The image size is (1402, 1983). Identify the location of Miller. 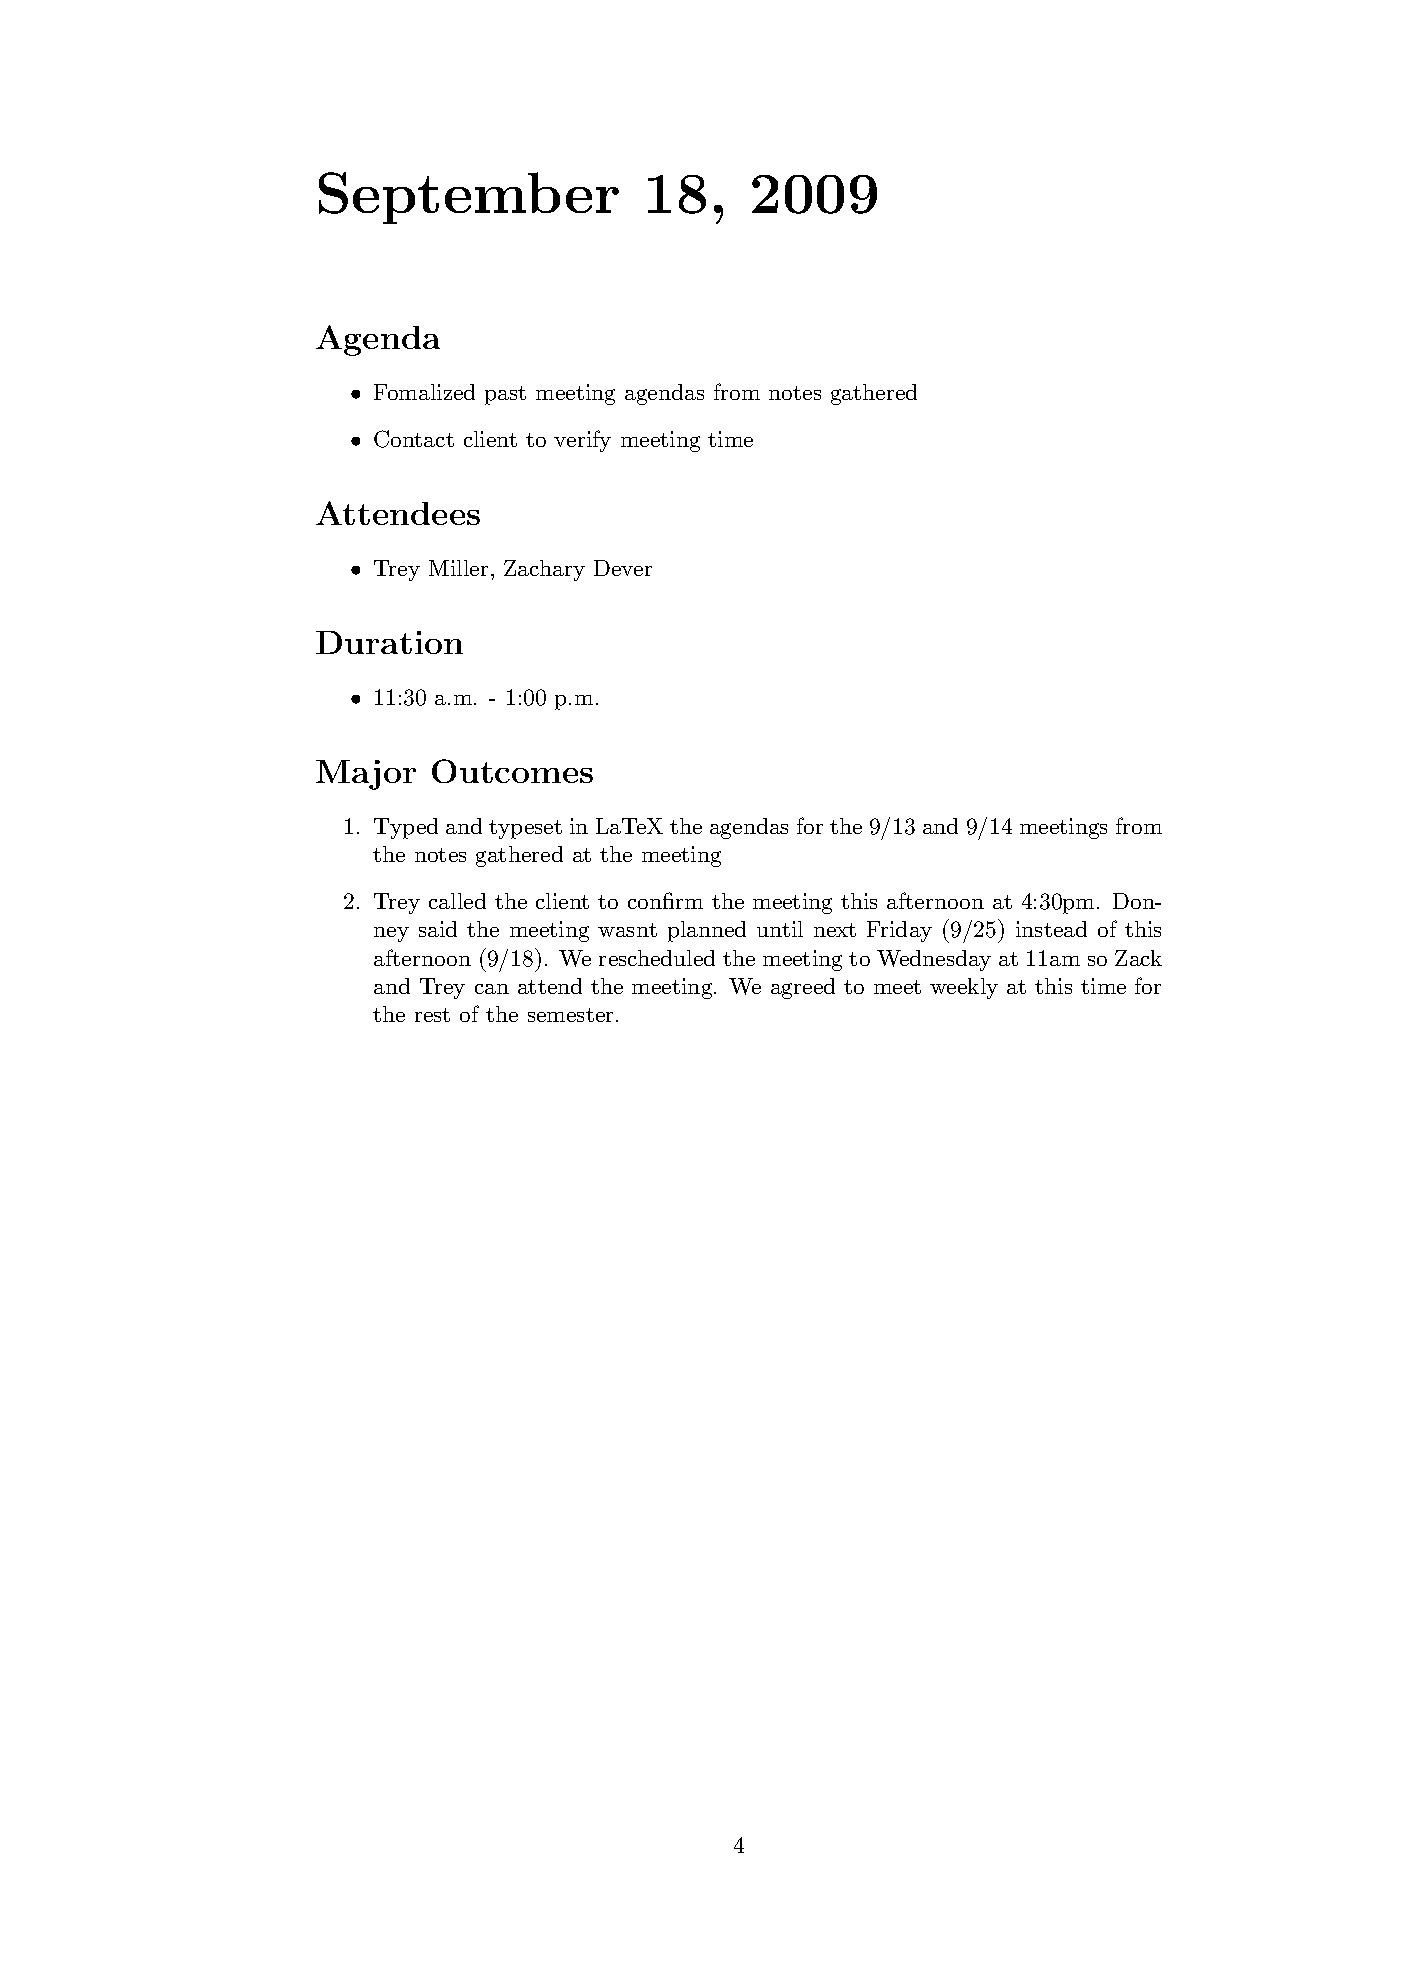
(458, 568).
